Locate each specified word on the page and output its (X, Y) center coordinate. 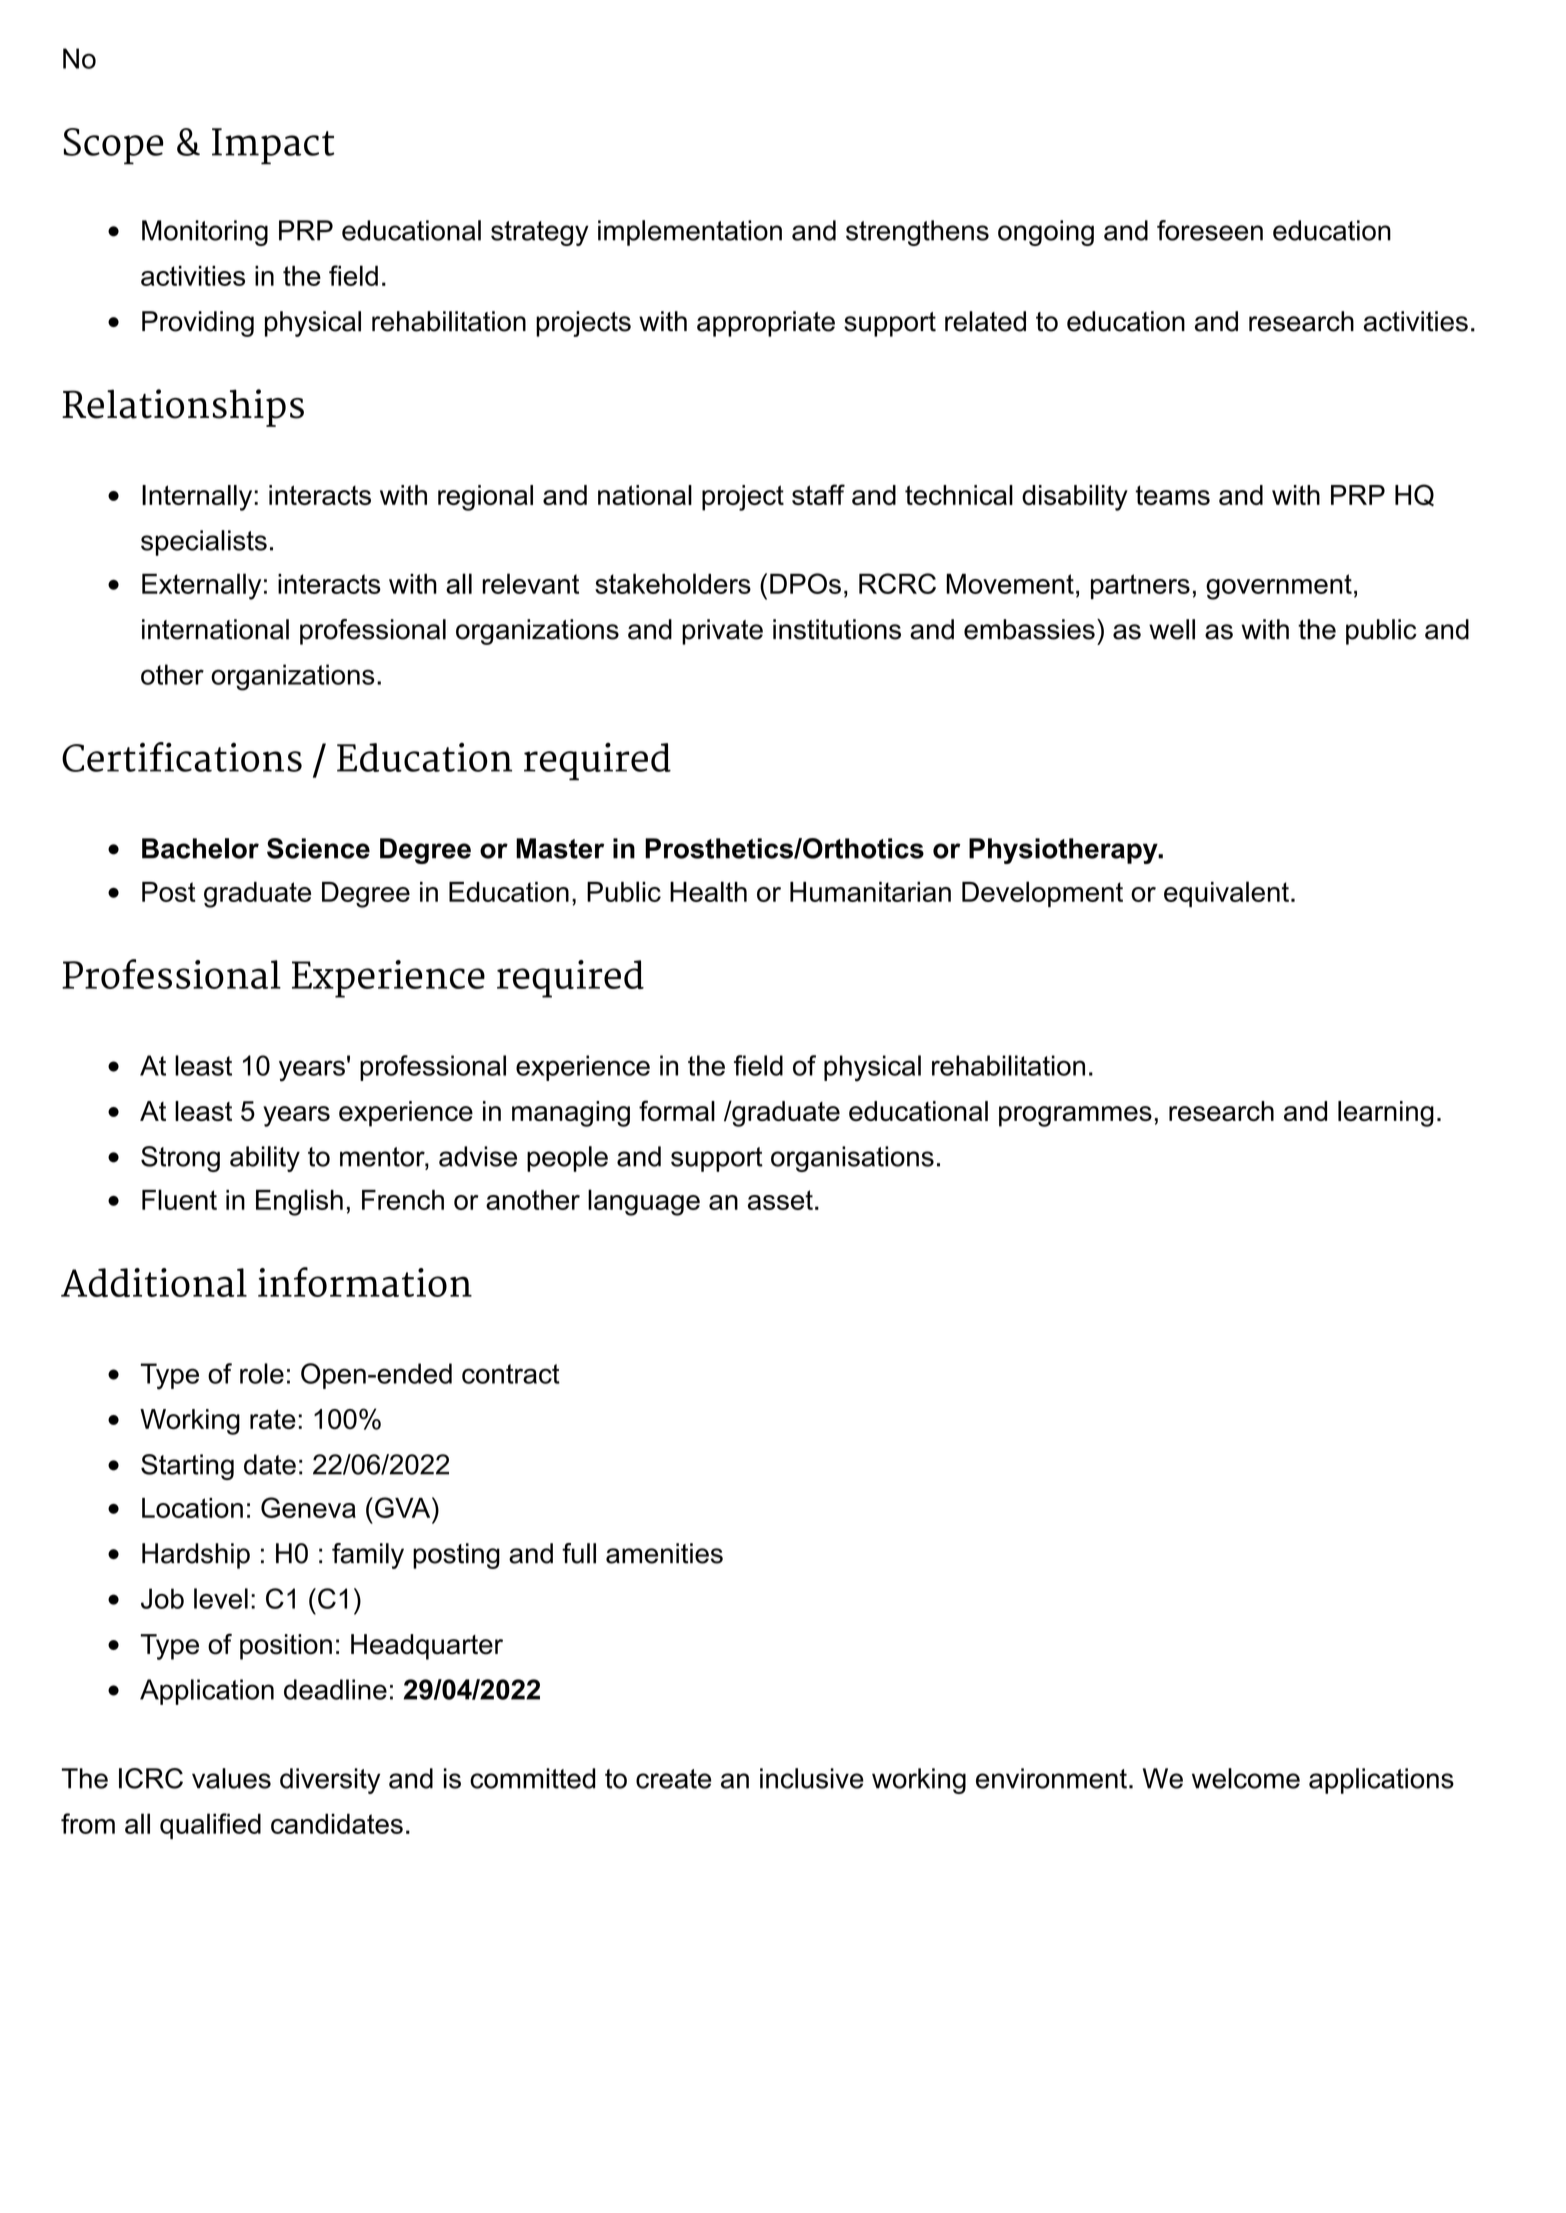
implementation (690, 233)
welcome (1246, 1778)
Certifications (182, 757)
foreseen (1210, 230)
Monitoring (205, 233)
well (1172, 629)
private (722, 632)
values (231, 1778)
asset (780, 1200)
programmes (1075, 1116)
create (673, 1779)
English (299, 1202)
